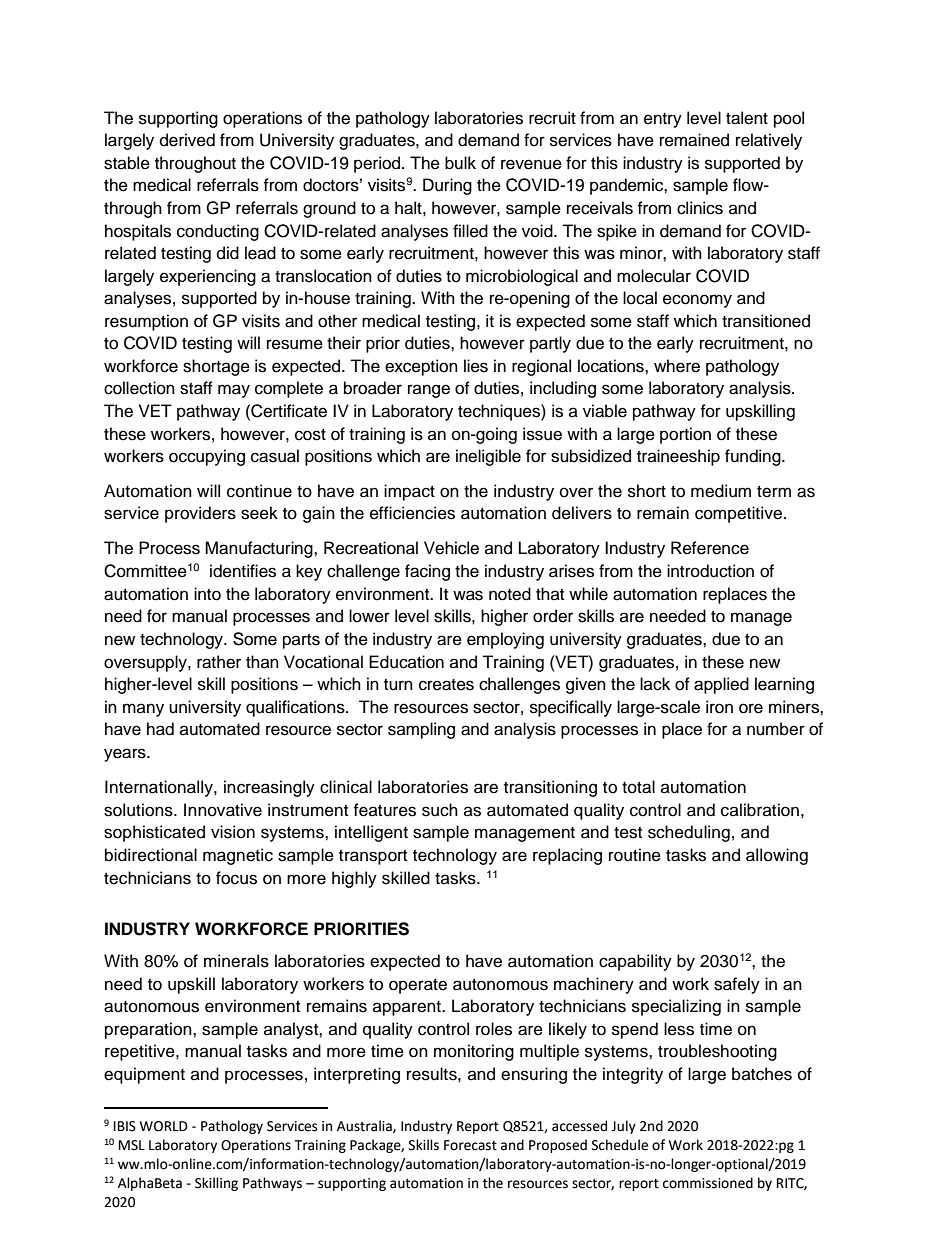  Describe the element at coordinates (446, 685) in the document. I see `creates` at that location.
